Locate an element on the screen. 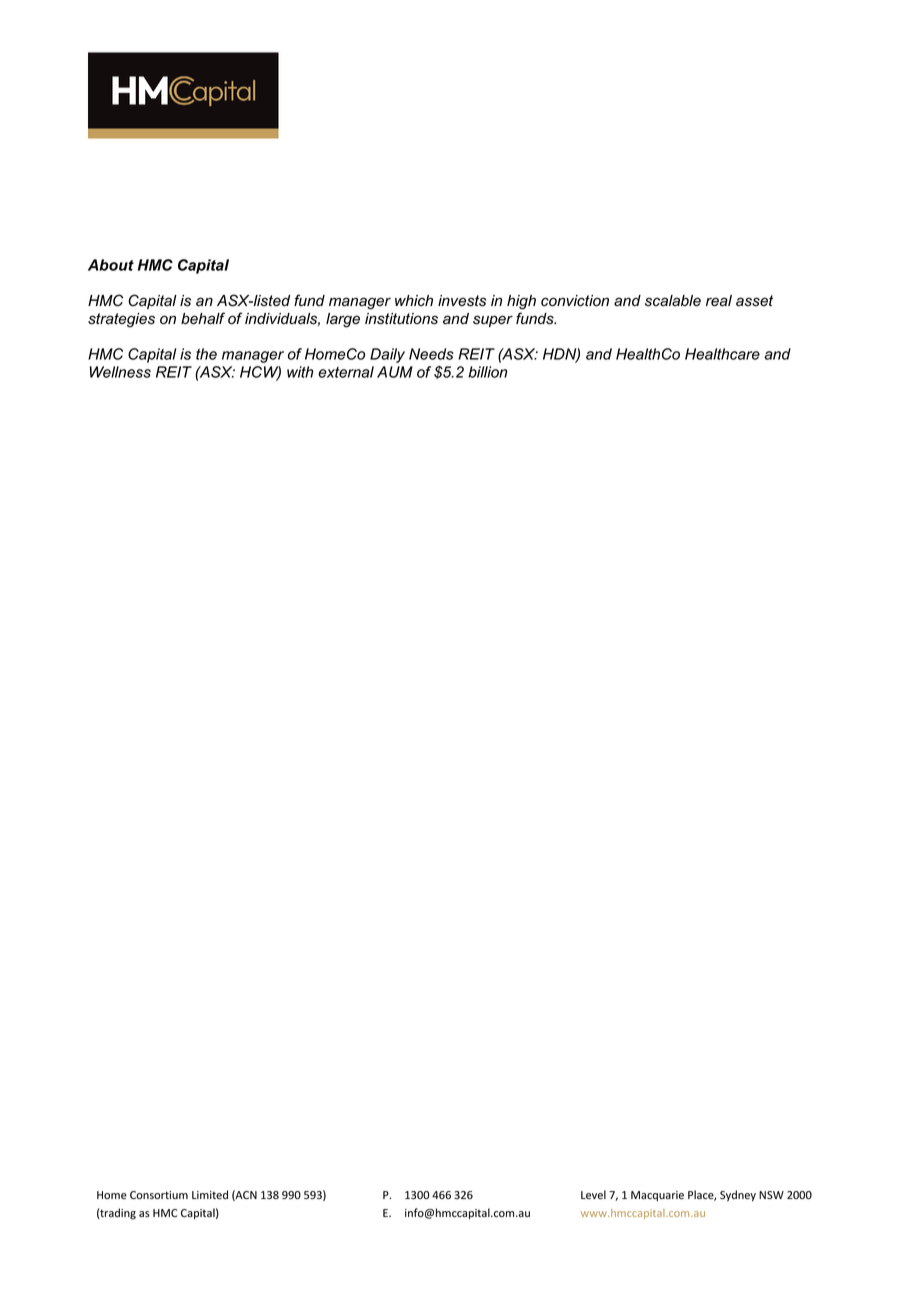  scalable is located at coordinates (673, 301).
